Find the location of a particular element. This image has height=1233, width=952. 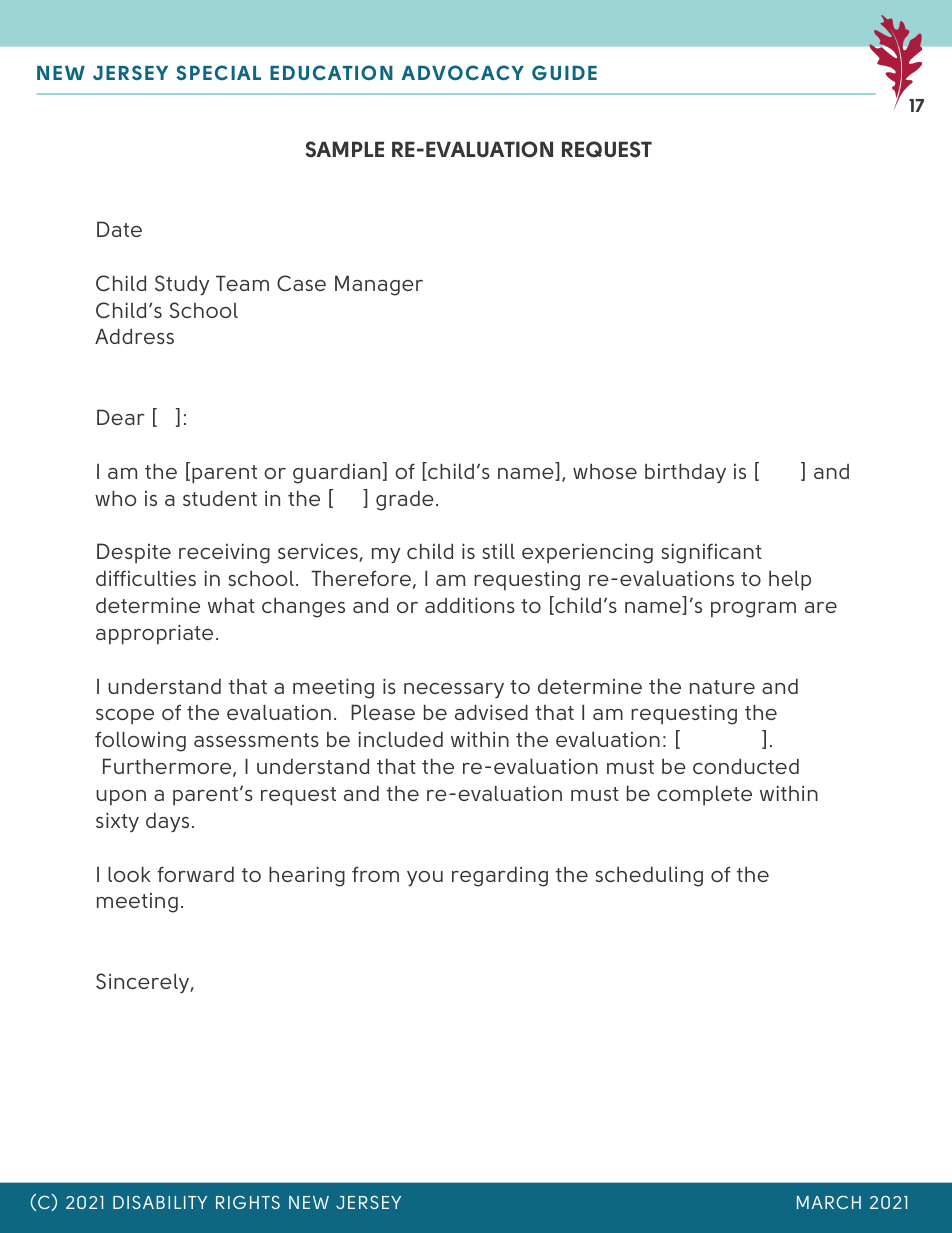

Manager is located at coordinates (379, 285).
